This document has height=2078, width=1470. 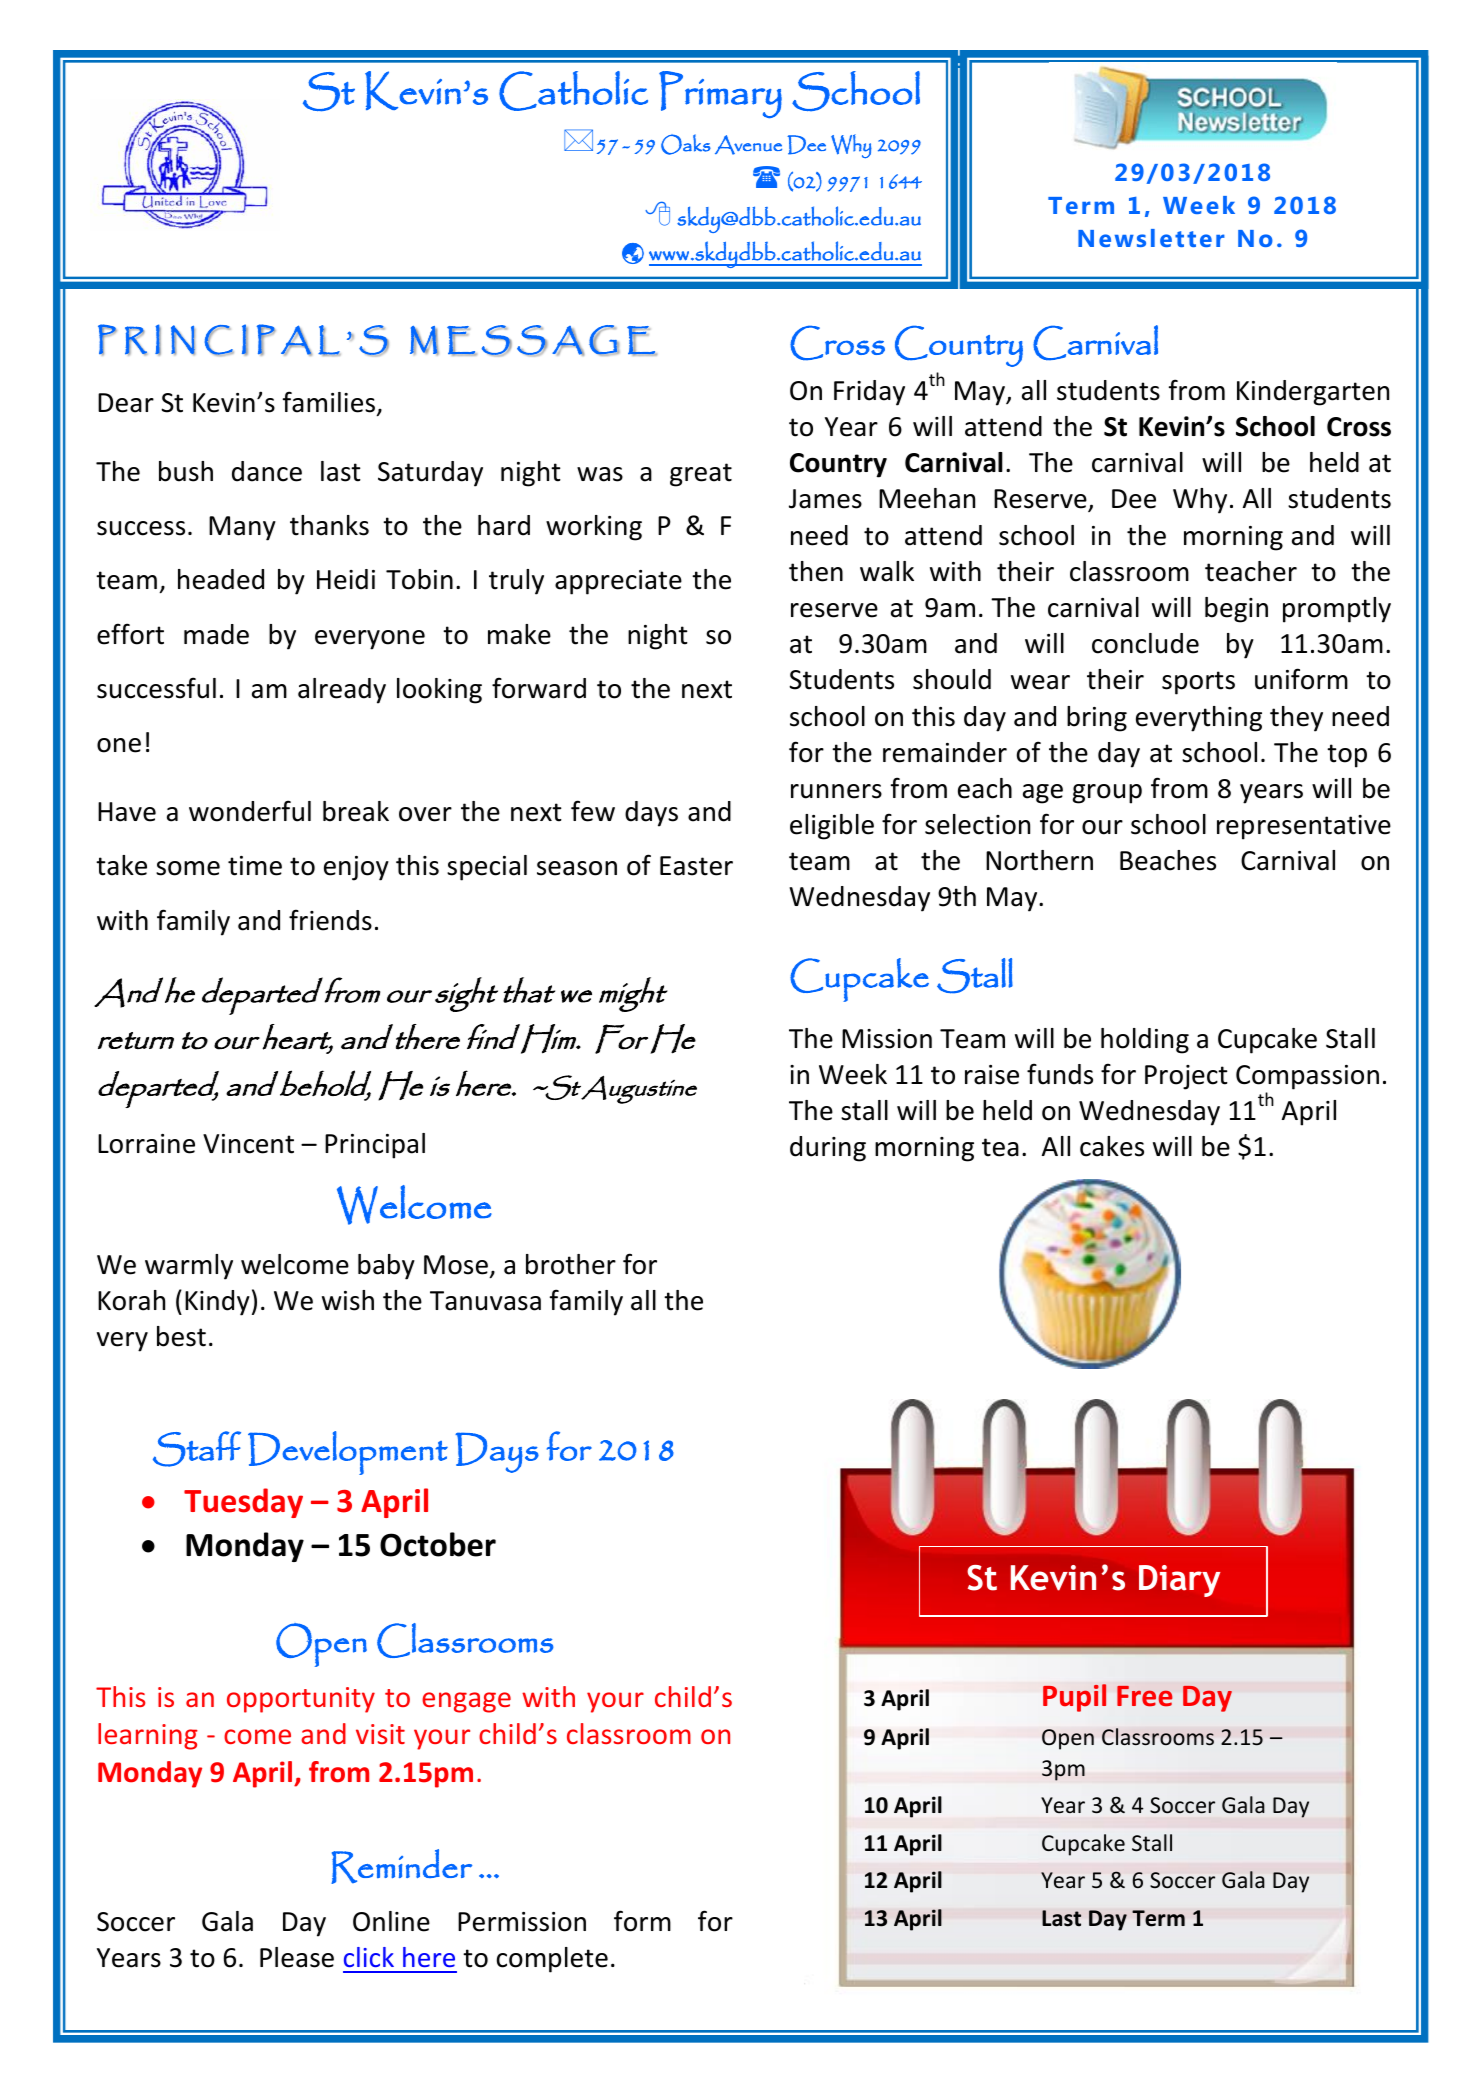 I want to click on Avenue, so click(x=748, y=145).
